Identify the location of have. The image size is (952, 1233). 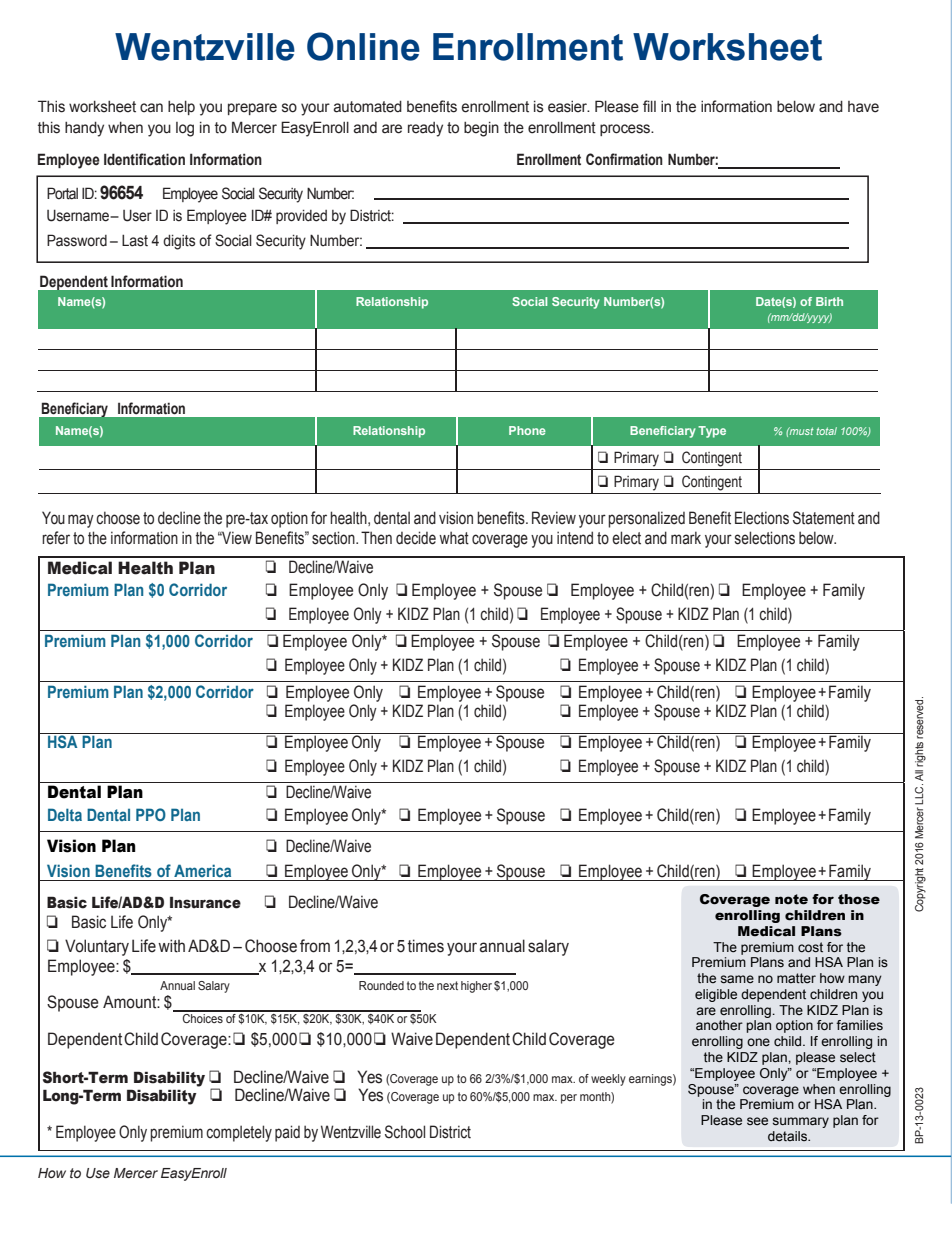
(863, 107).
